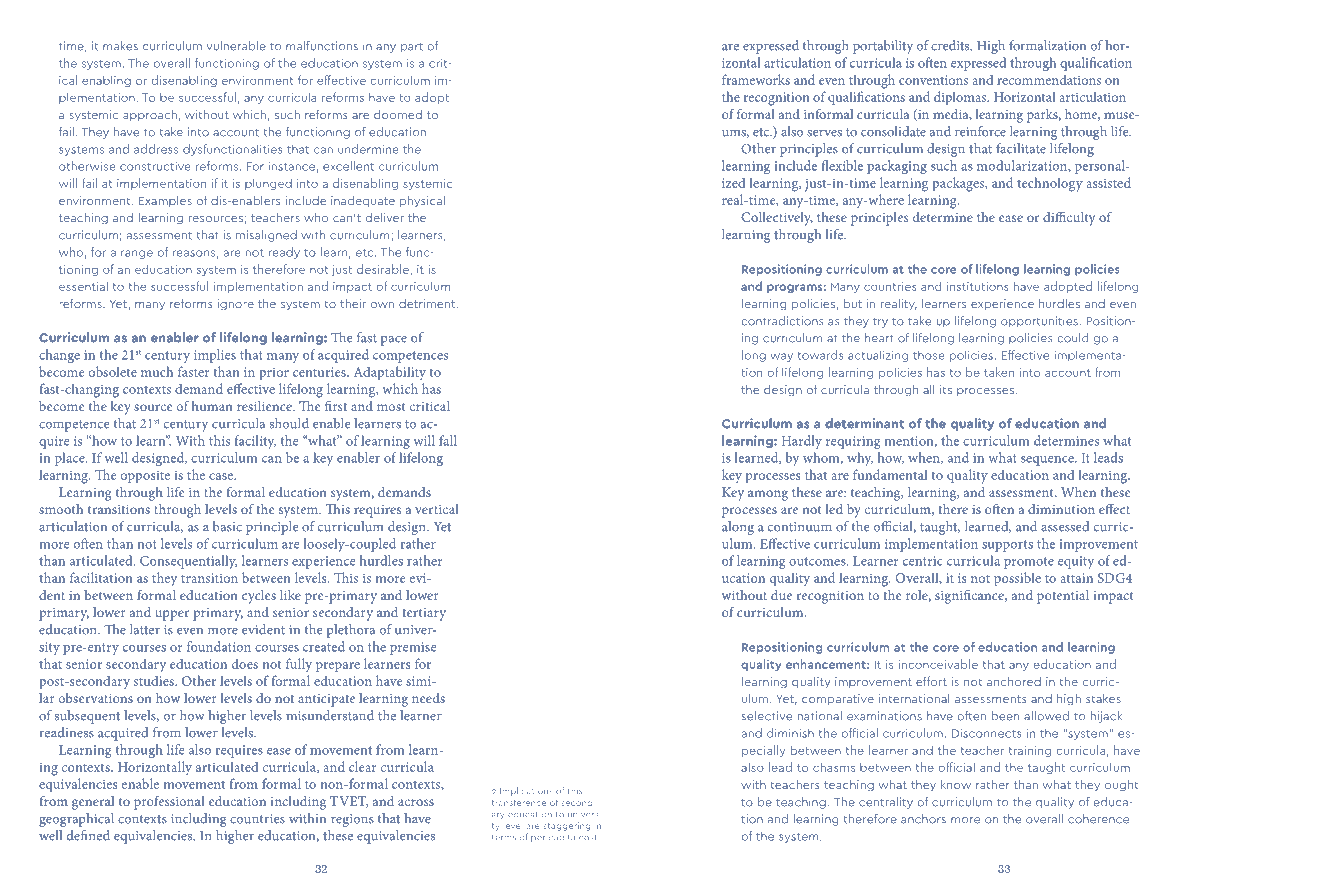 Image resolution: width=1326 pixels, height=896 pixels. What do you see at coordinates (236, 46) in the document?
I see `vulnerable` at bounding box center [236, 46].
